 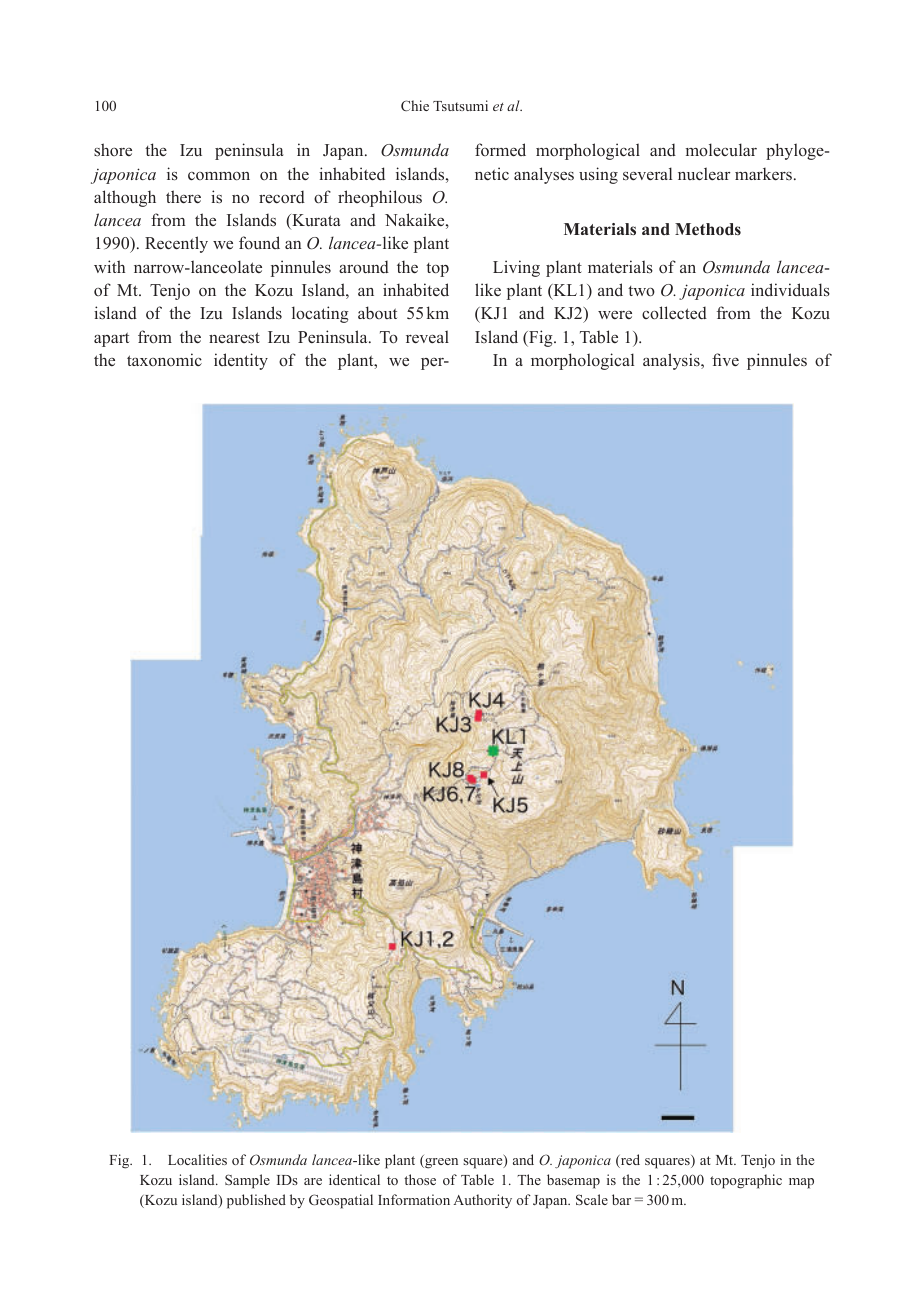 I want to click on Localities, so click(x=197, y=1159).
